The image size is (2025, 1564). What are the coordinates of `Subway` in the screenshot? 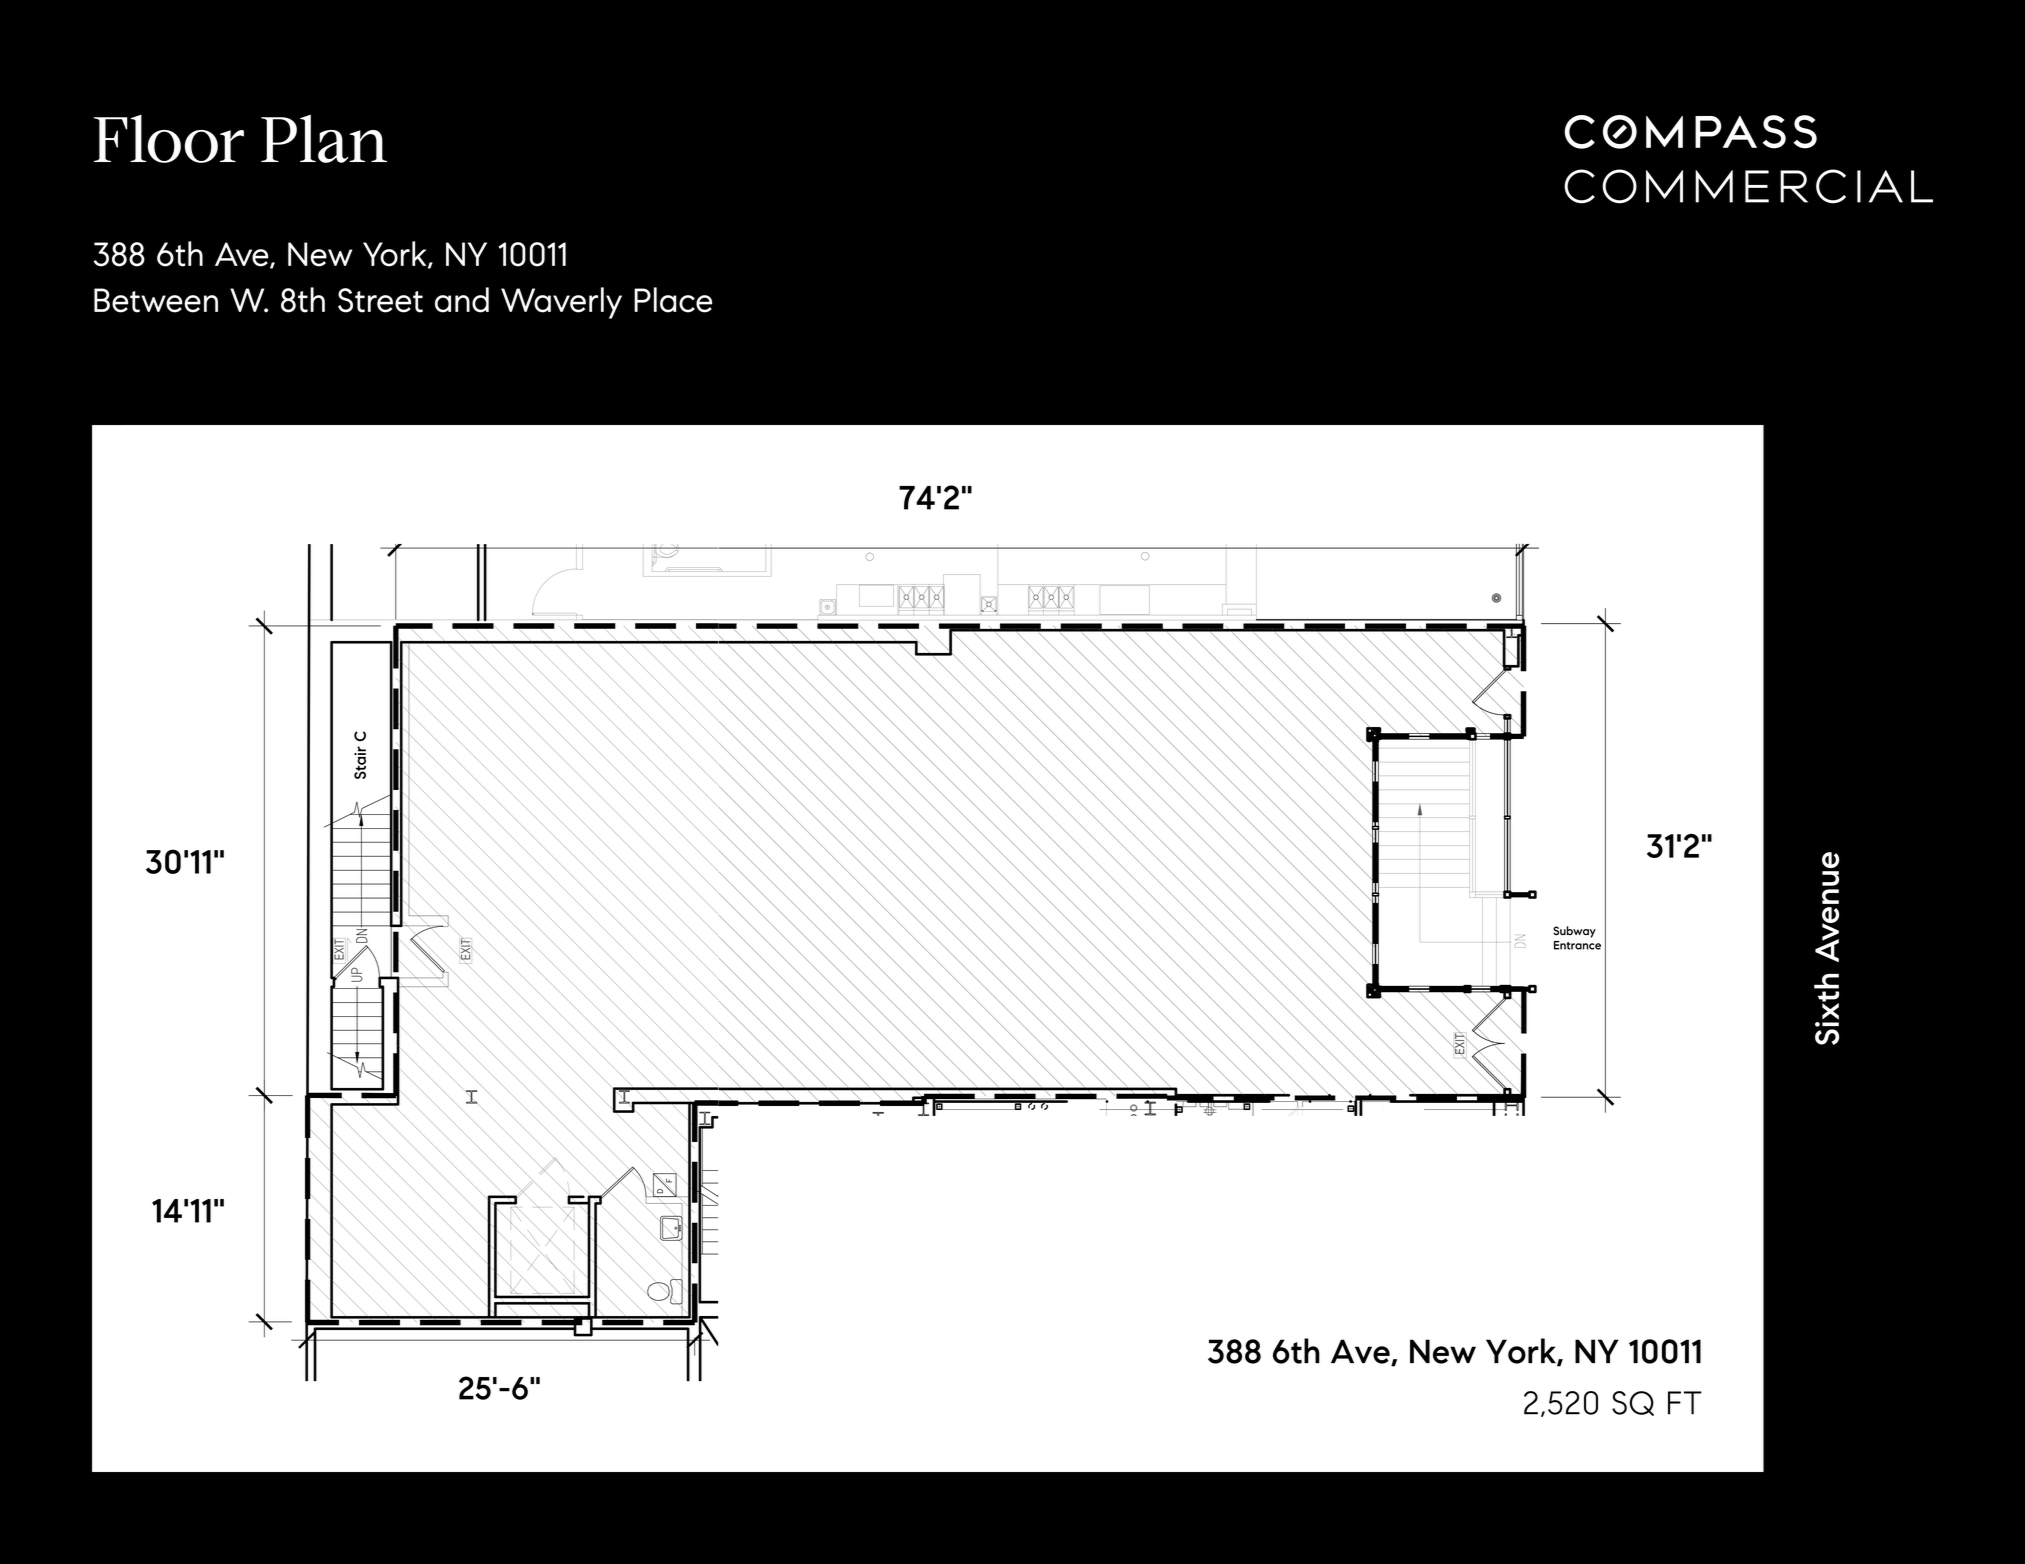 It's located at (1574, 932).
